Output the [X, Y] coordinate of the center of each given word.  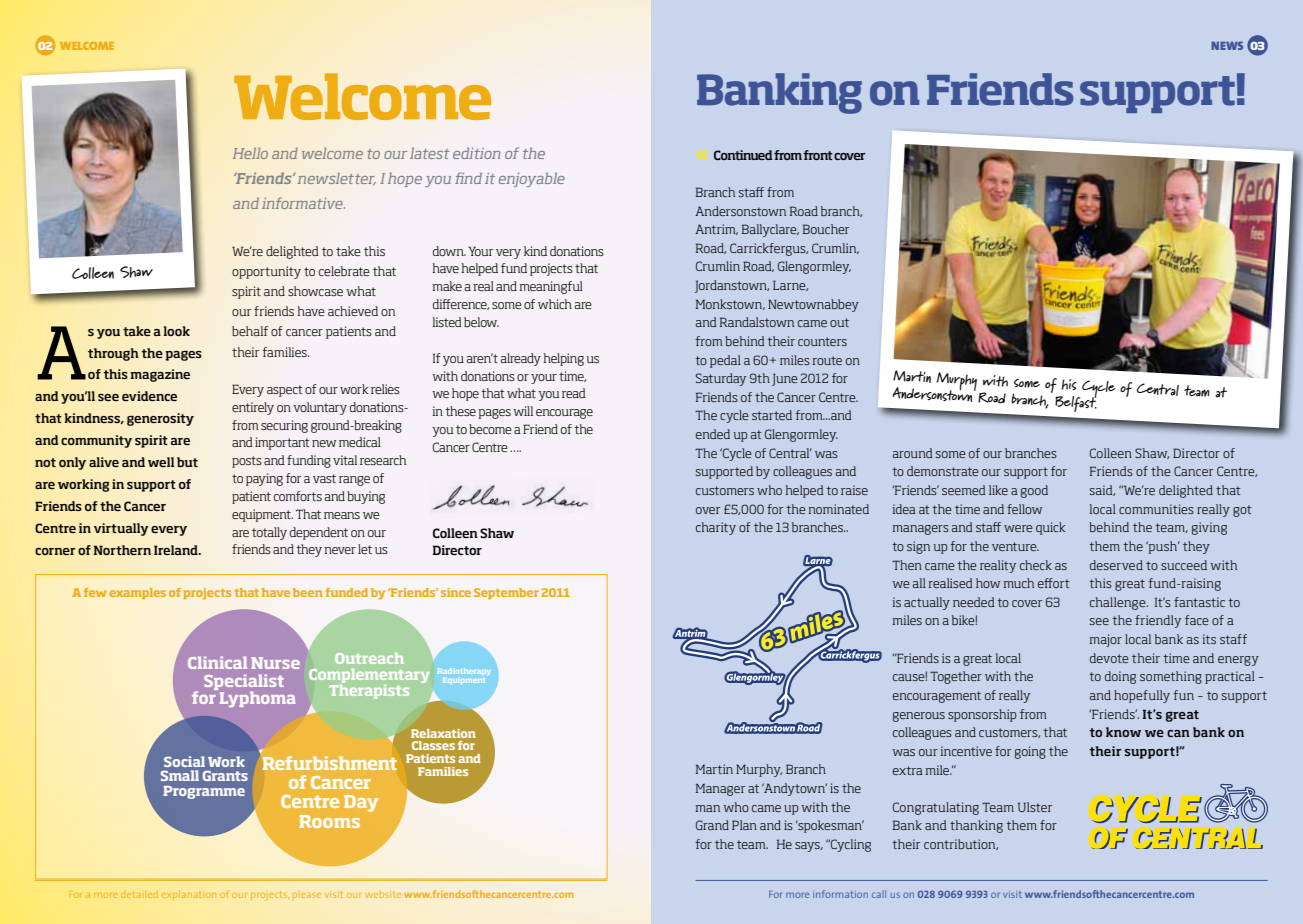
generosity [160, 419]
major [1106, 640]
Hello [250, 153]
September [506, 593]
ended [713, 434]
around [913, 453]
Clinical [217, 662]
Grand [712, 825]
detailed [140, 895]
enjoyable [532, 180]
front [818, 155]
